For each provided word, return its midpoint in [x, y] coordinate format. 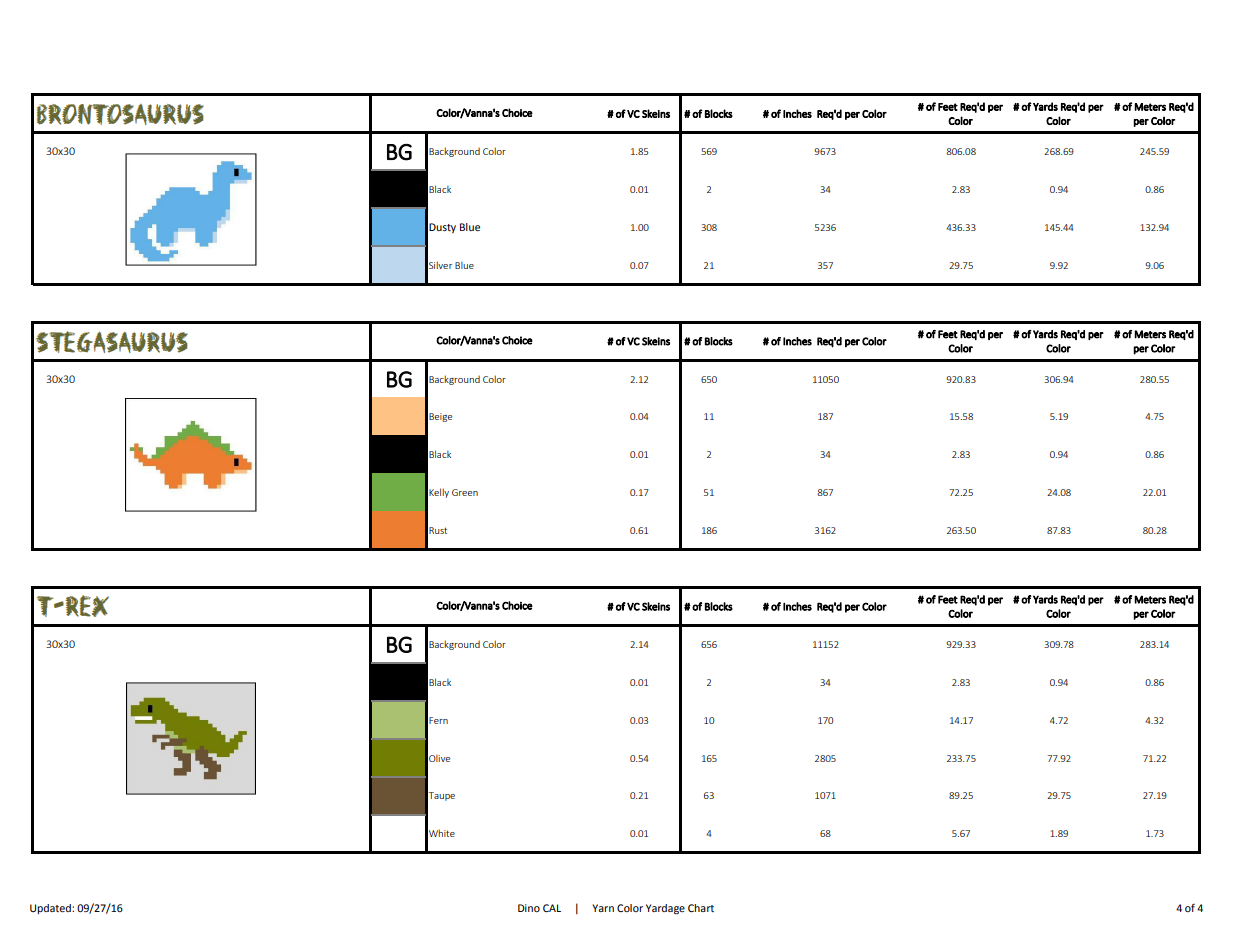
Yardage [665, 909]
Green [465, 492]
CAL [552, 908]
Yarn [603, 908]
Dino [529, 908]
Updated [51, 909]
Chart [701, 908]
